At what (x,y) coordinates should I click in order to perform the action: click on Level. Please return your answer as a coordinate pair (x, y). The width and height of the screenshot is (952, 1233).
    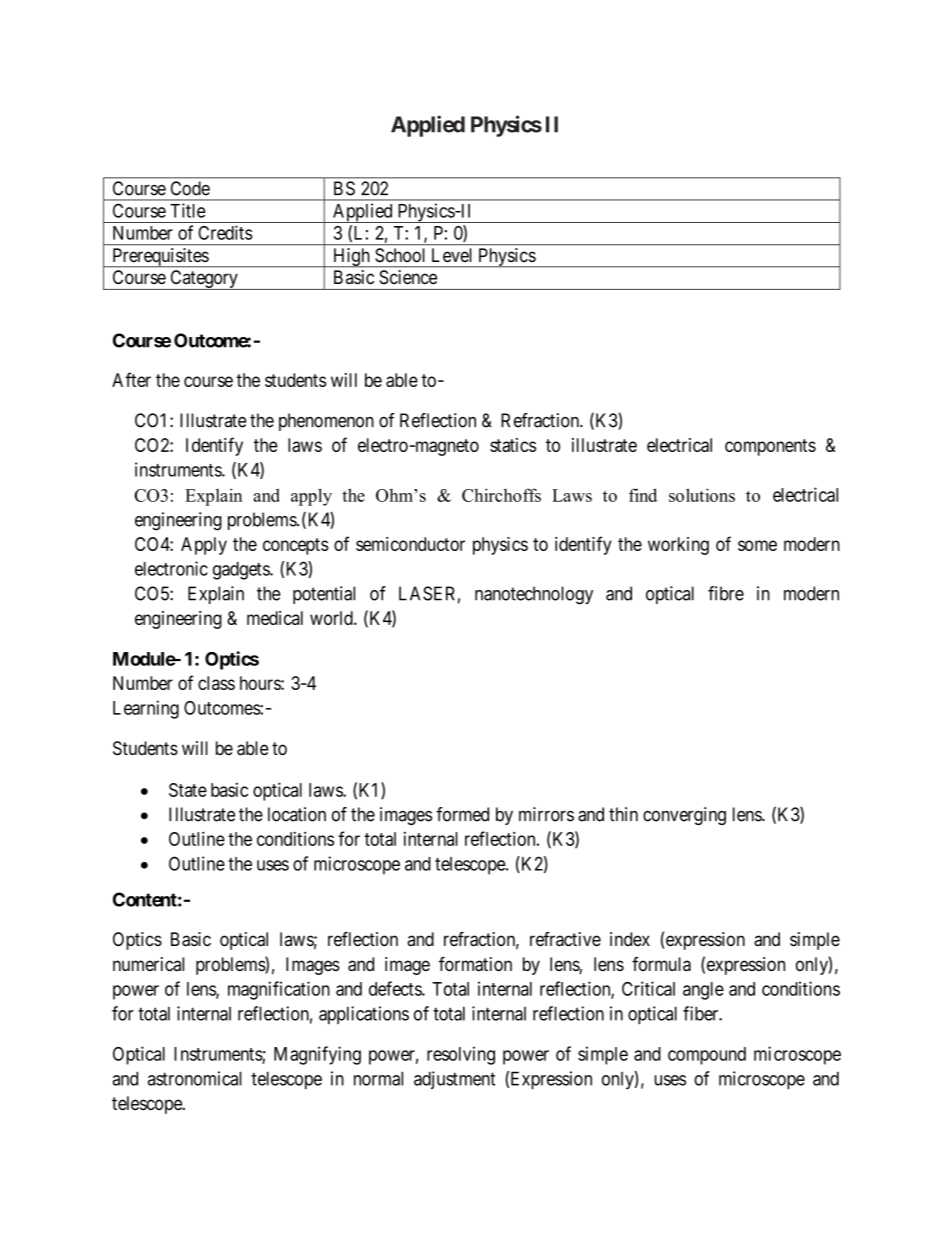
    Looking at the image, I should click on (451, 255).
